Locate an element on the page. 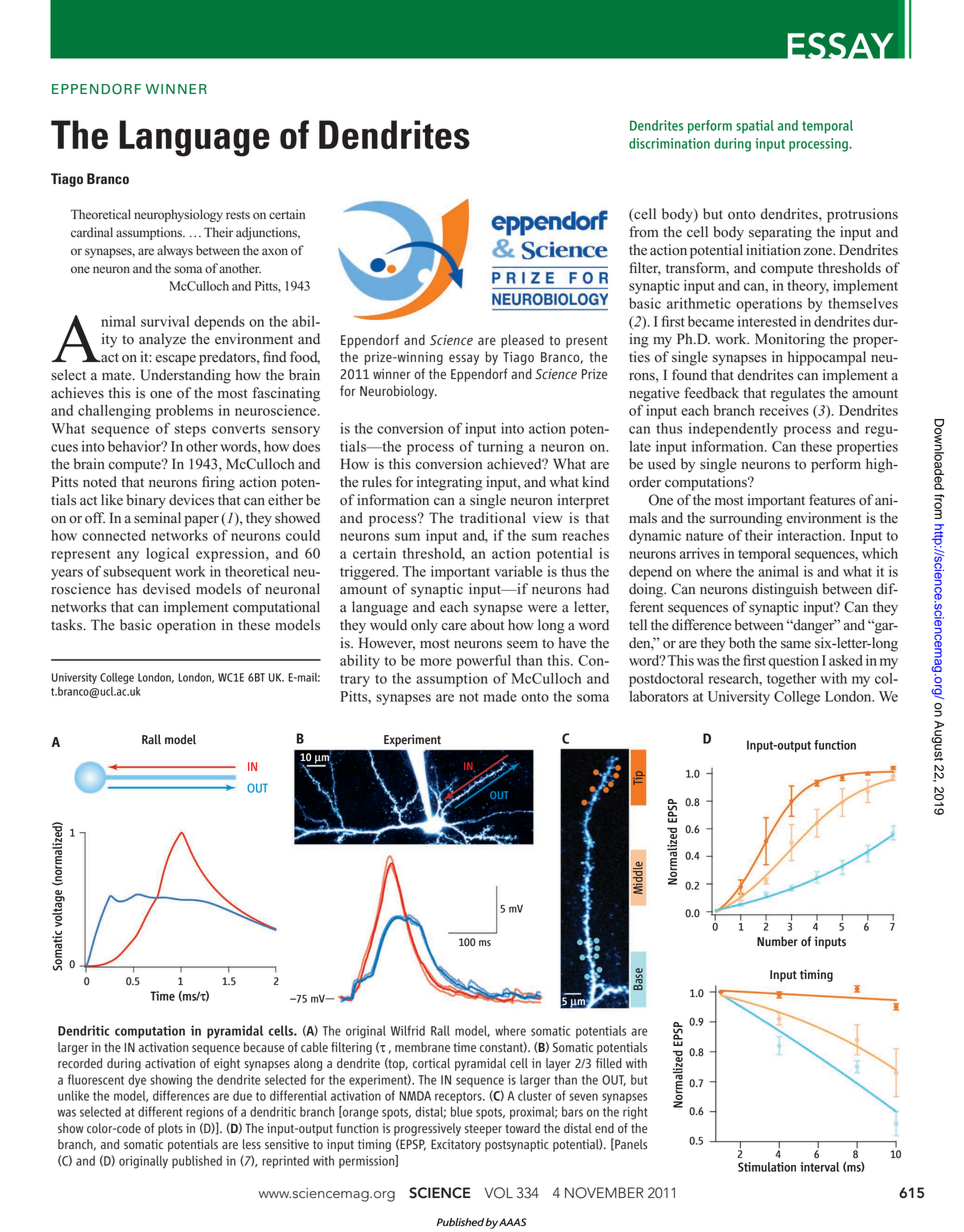 This document has width=964, height=1232. spatial is located at coordinates (755, 127).
